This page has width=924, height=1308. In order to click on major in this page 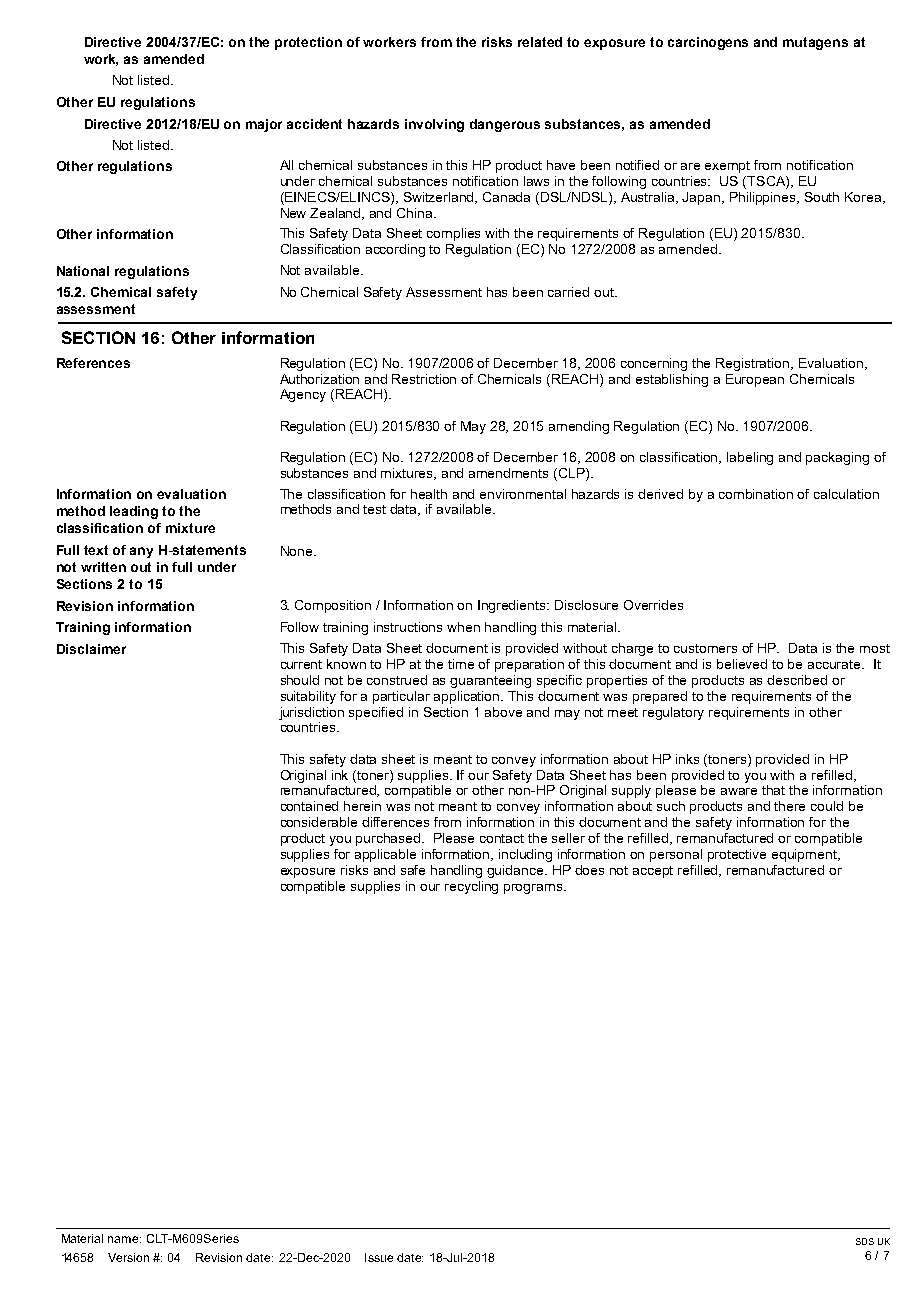, I will do `click(264, 125)`.
